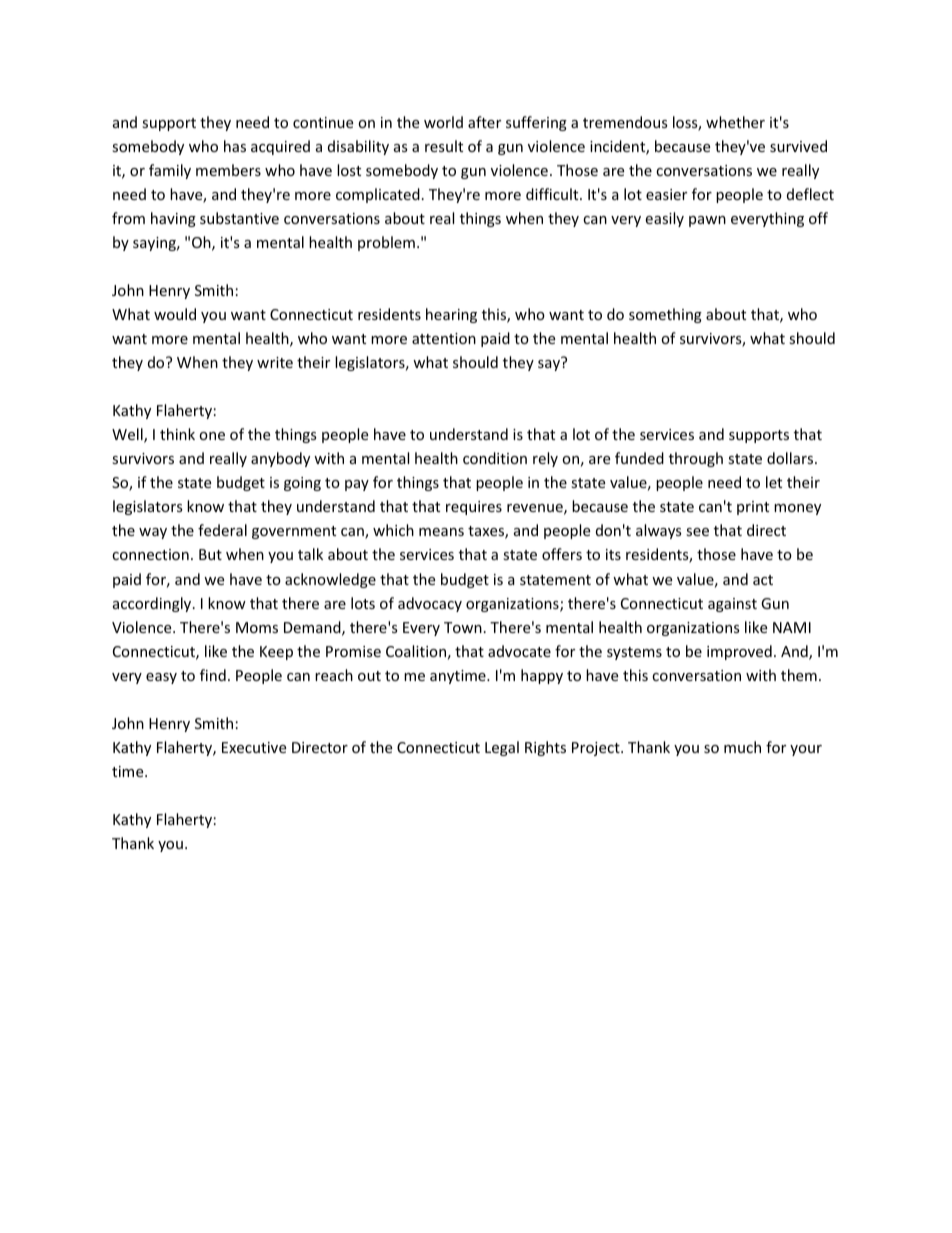  Describe the element at coordinates (502, 748) in the image. I see `Legal` at that location.
